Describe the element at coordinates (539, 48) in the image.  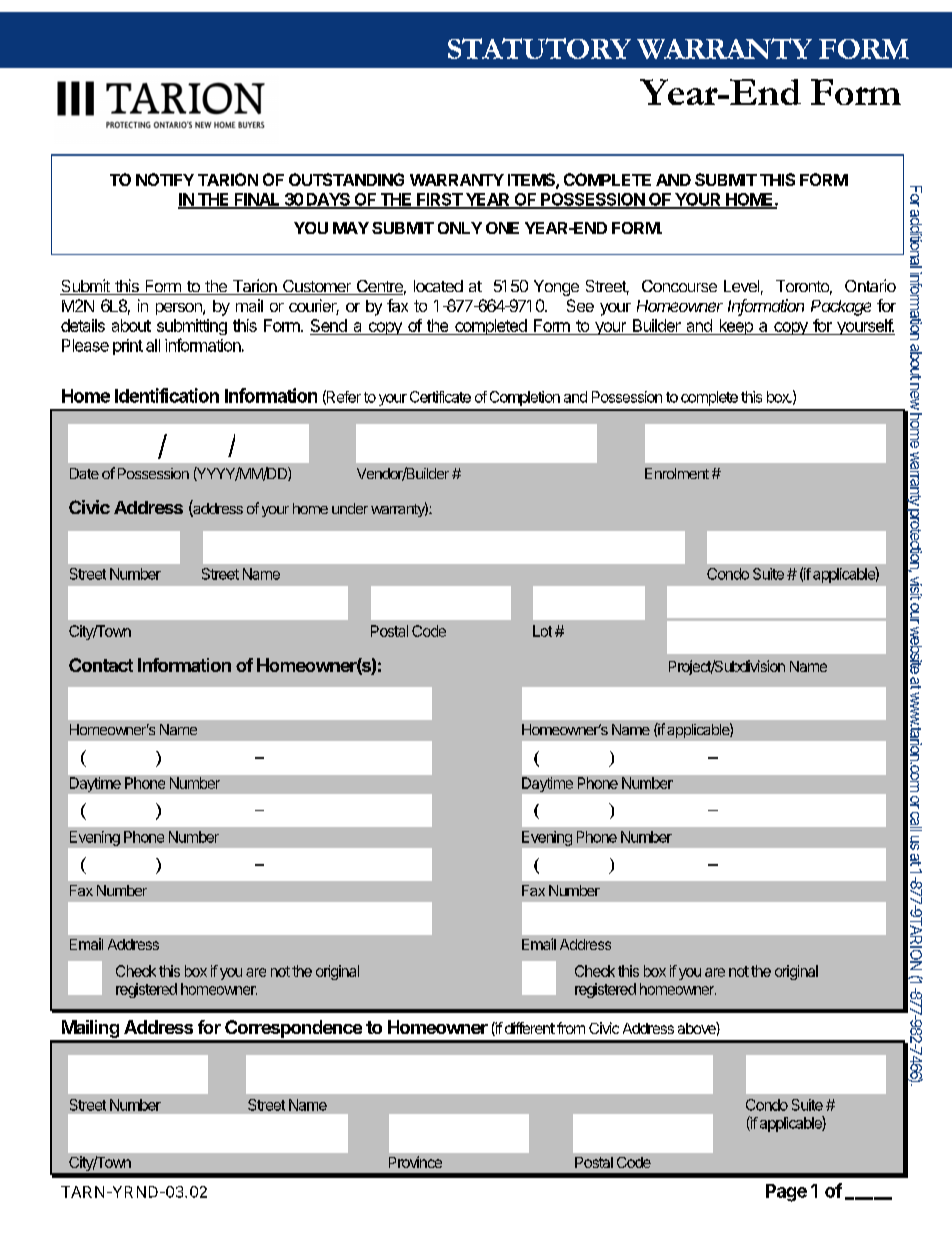
I see `STATUTORY` at that location.
